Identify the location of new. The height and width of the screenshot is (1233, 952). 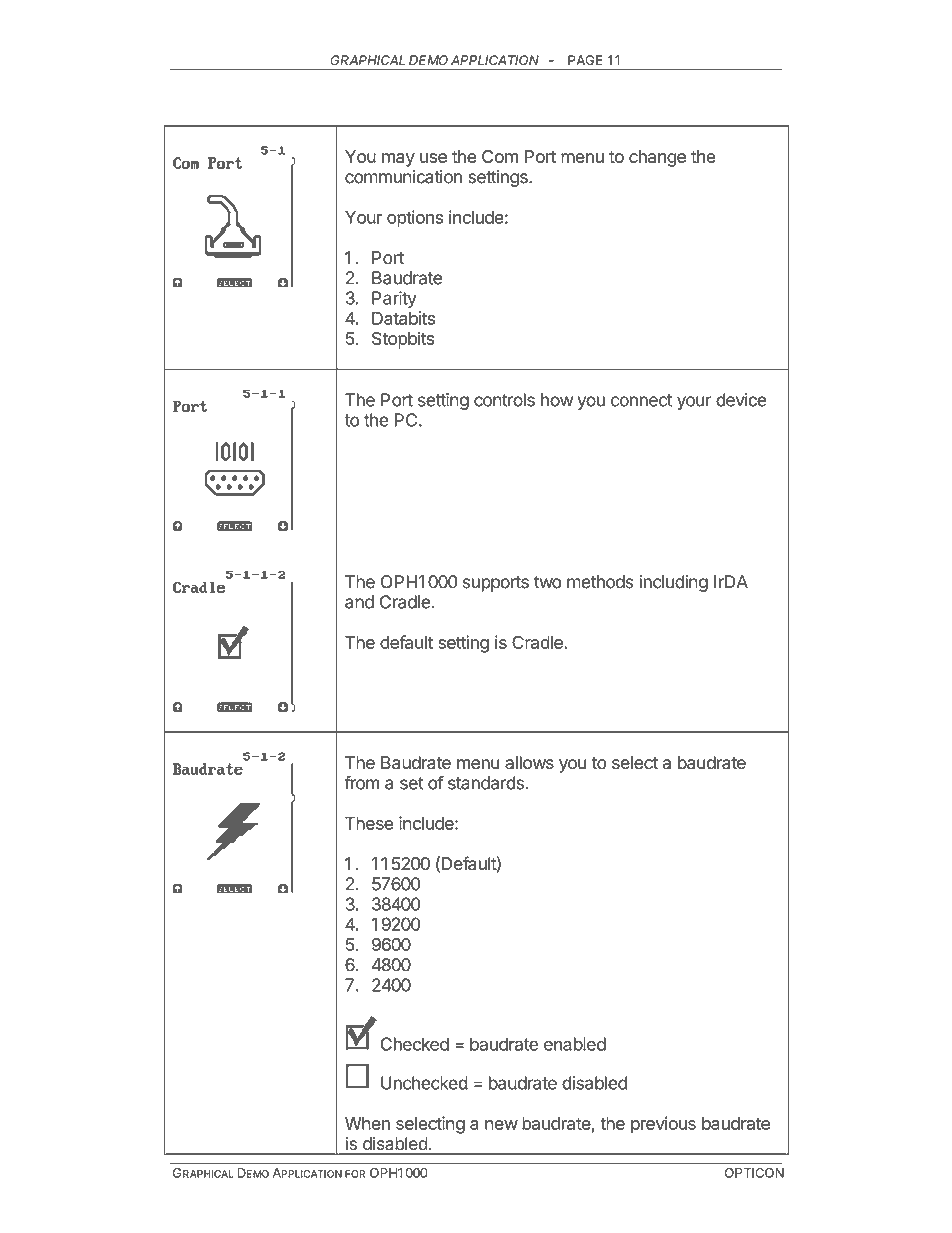
(501, 1125).
